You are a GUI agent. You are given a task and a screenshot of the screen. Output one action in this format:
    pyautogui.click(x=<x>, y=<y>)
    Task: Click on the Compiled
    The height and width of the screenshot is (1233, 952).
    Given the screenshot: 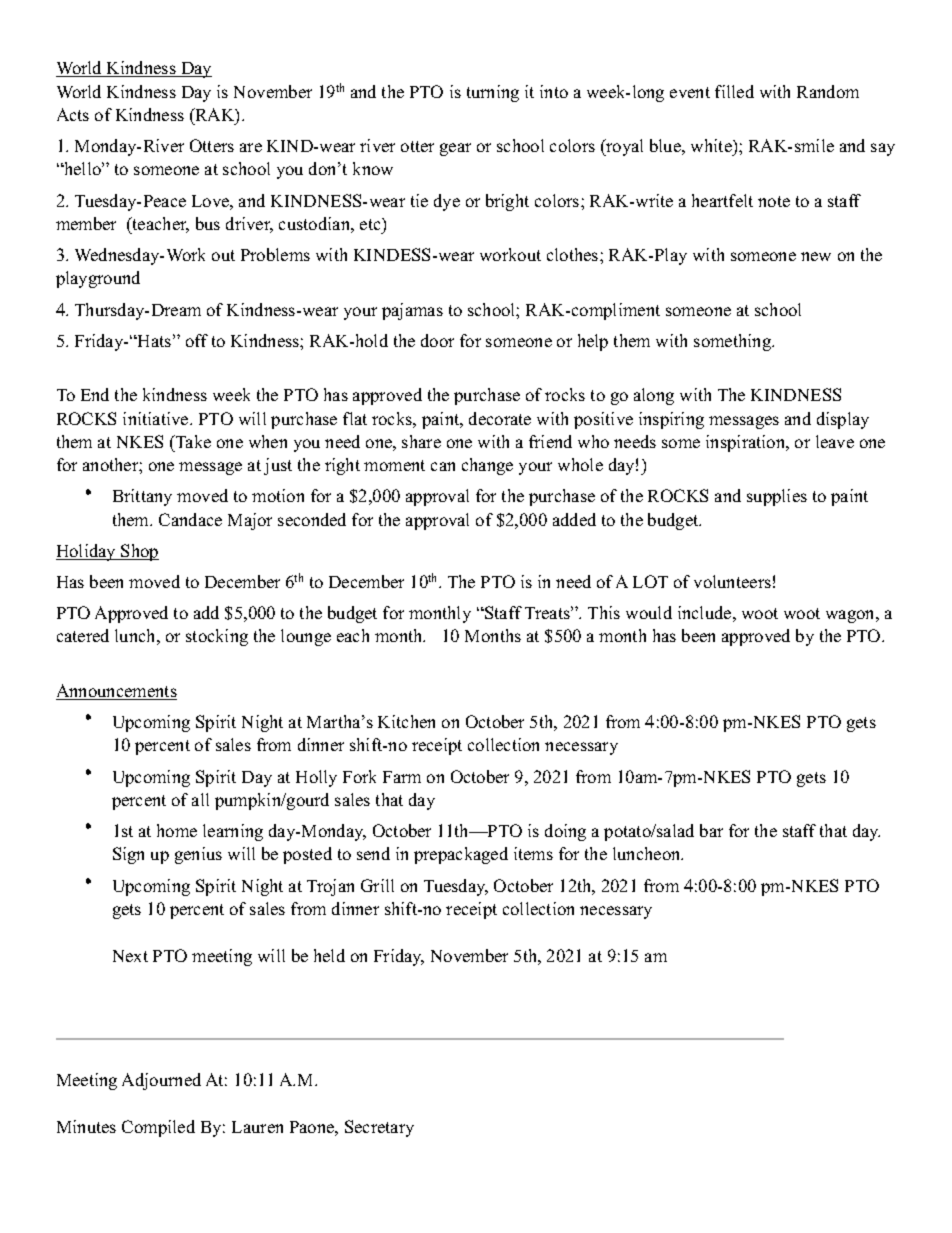 What is the action you would take?
    pyautogui.click(x=158, y=1128)
